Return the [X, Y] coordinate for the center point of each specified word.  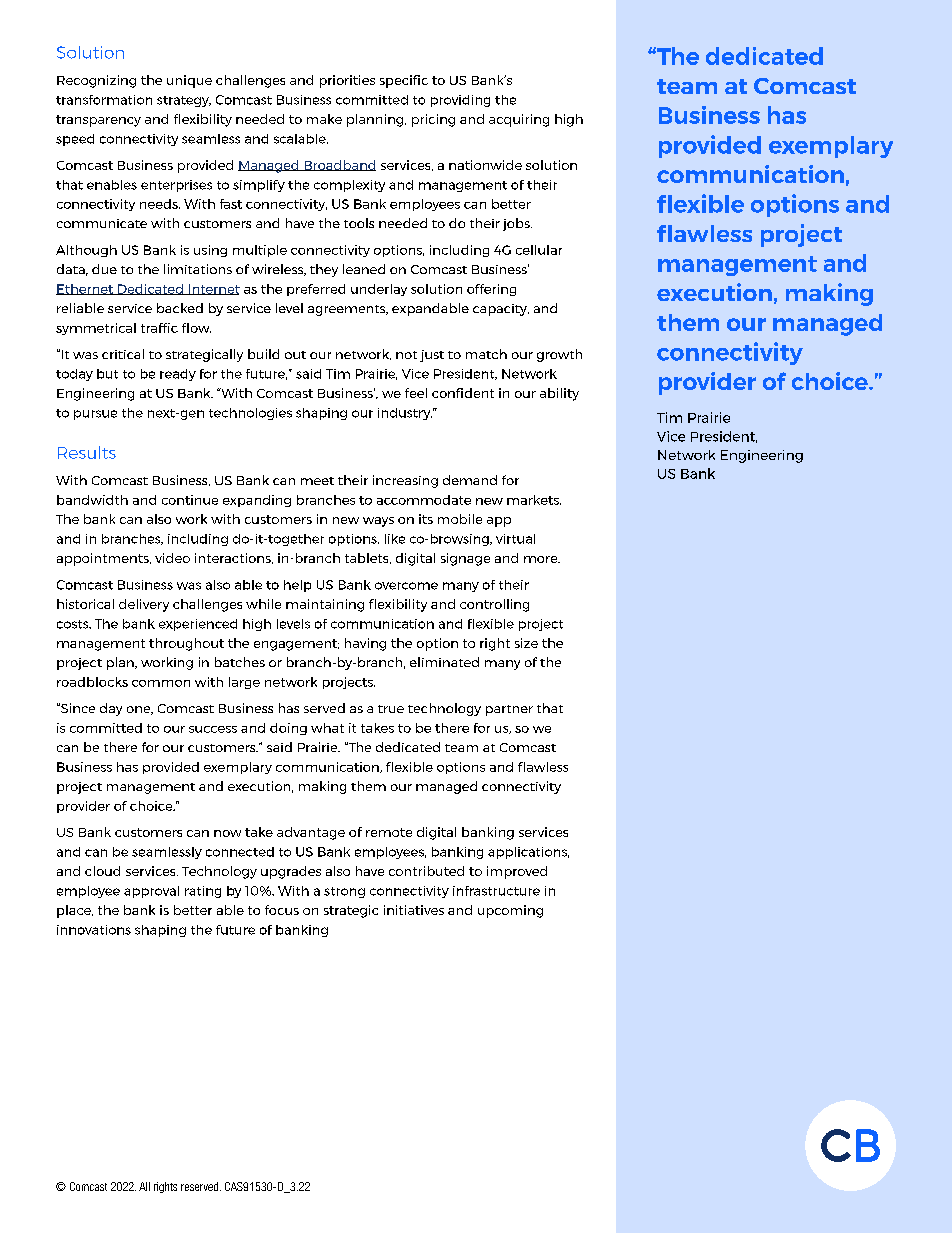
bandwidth [92, 500]
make [324, 119]
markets [534, 500]
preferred [316, 290]
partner [509, 710]
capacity [501, 310]
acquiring [519, 120]
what [327, 728]
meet [317, 481]
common [161, 683]
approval [151, 892]
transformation [104, 100]
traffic [159, 328]
